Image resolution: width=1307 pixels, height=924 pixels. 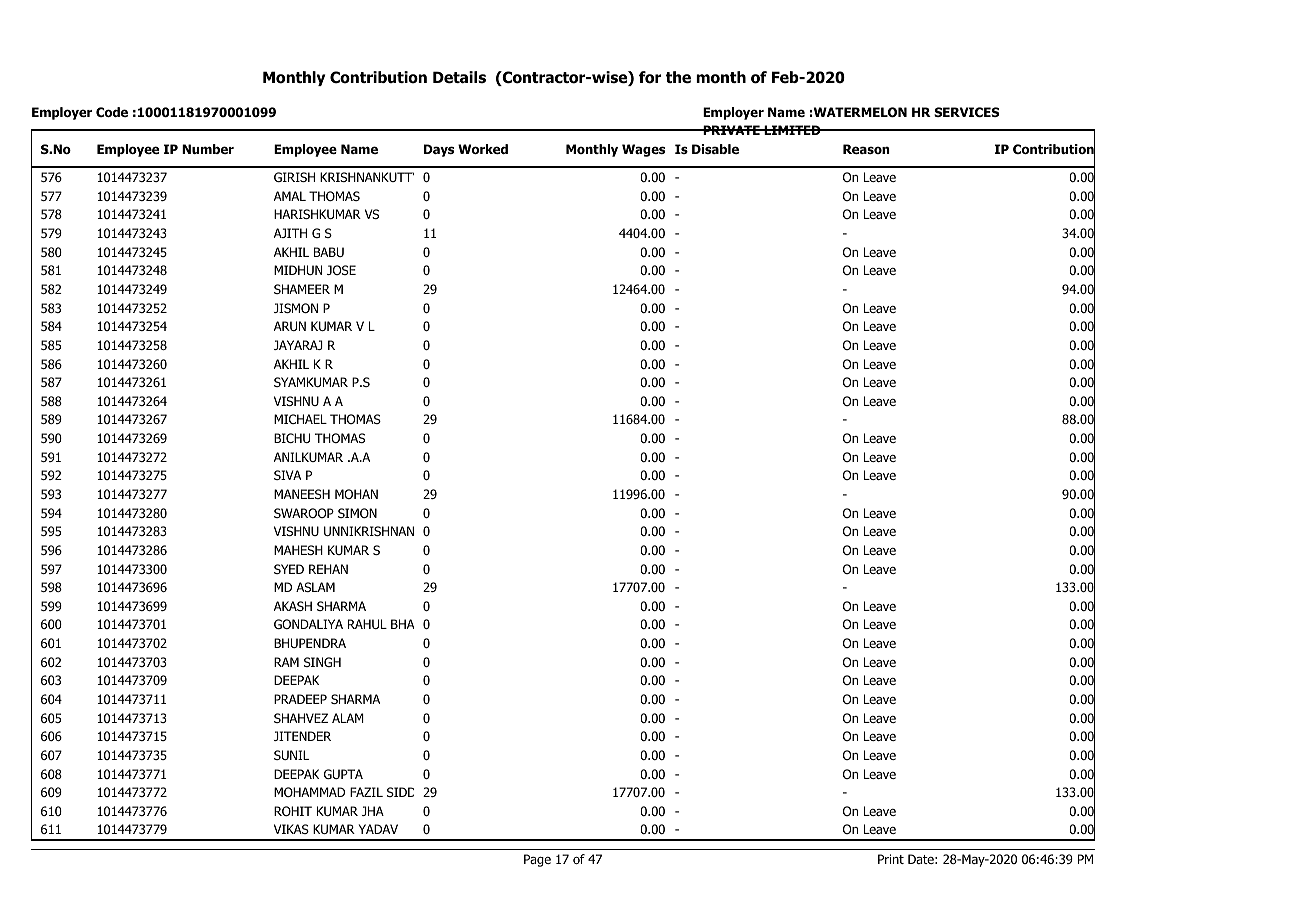 What do you see at coordinates (357, 513) in the document?
I see `SIMON` at bounding box center [357, 513].
